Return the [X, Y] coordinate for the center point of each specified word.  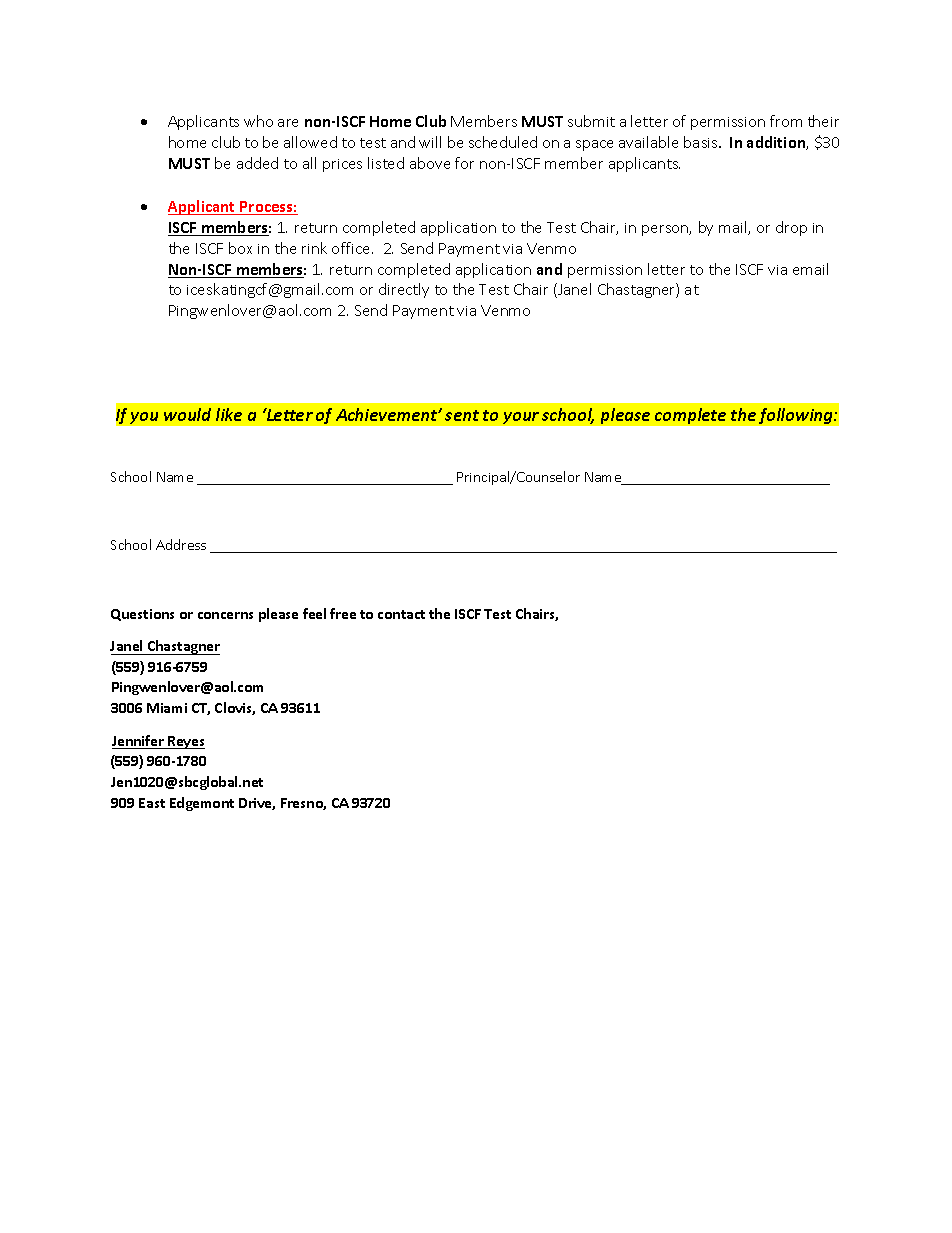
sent [462, 415]
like [229, 414]
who [258, 121]
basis [702, 142]
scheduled [503, 142]
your [521, 418]
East [152, 803]
